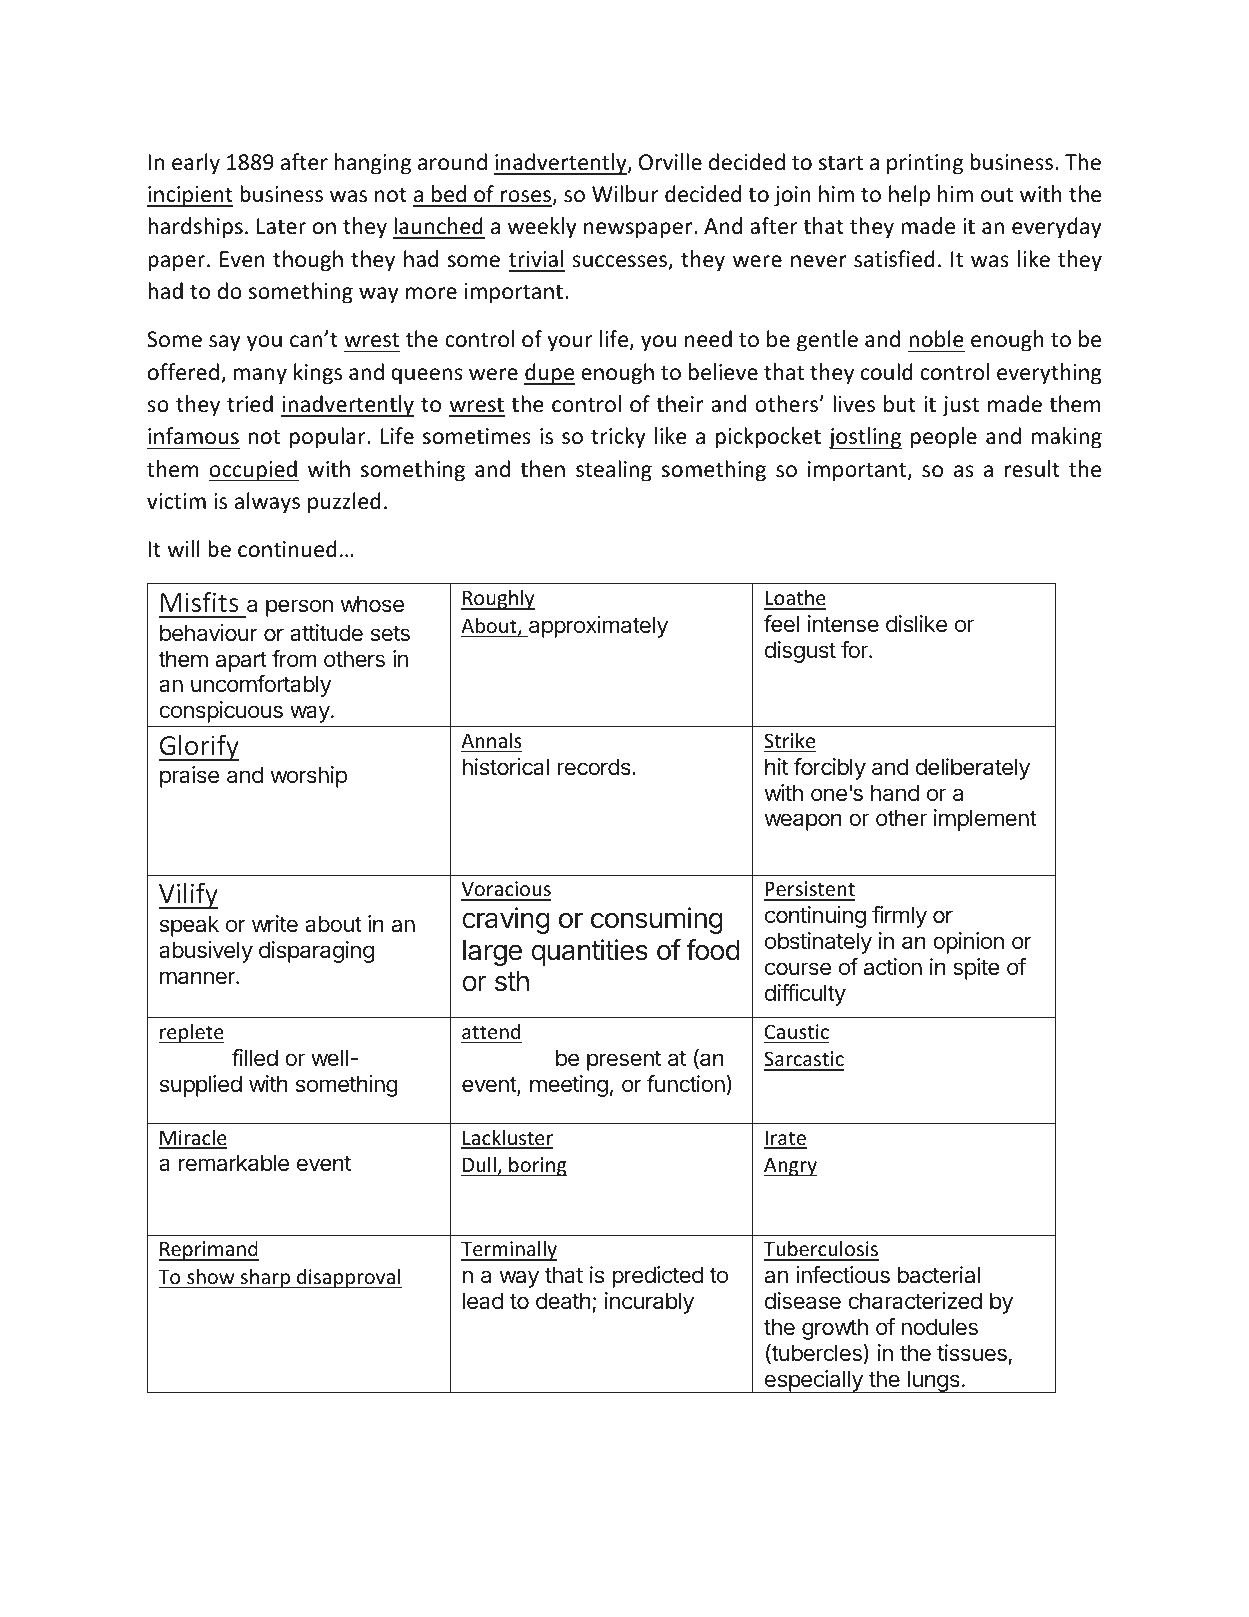  What do you see at coordinates (265, 1278) in the document?
I see `sharp` at bounding box center [265, 1278].
